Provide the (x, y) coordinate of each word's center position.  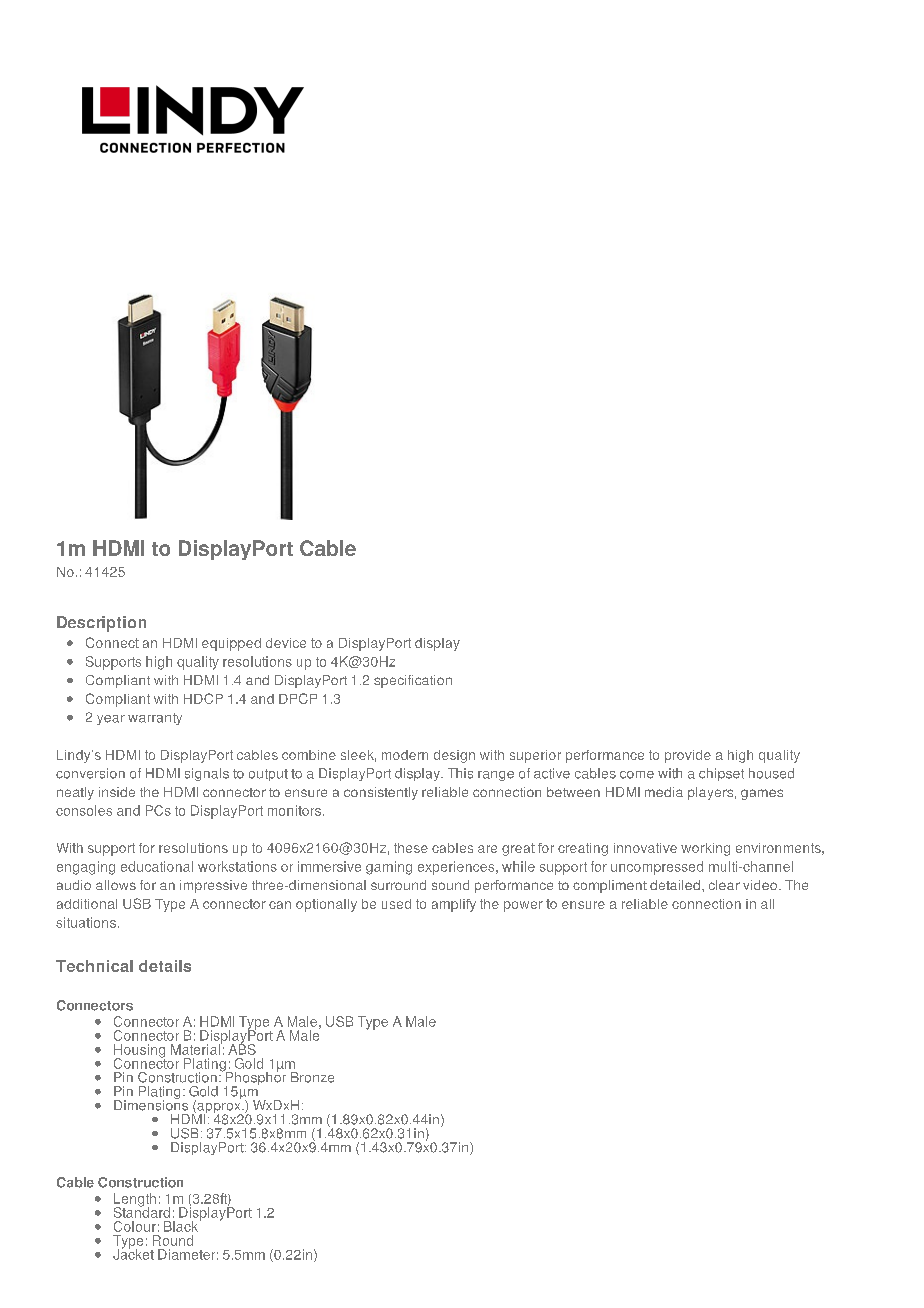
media (664, 792)
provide (688, 756)
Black (181, 1226)
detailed (675, 885)
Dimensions (151, 1104)
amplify (454, 905)
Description (101, 624)
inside (117, 792)
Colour (135, 1226)
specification (413, 681)
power (523, 906)
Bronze (312, 1077)
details (165, 966)
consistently (381, 793)
